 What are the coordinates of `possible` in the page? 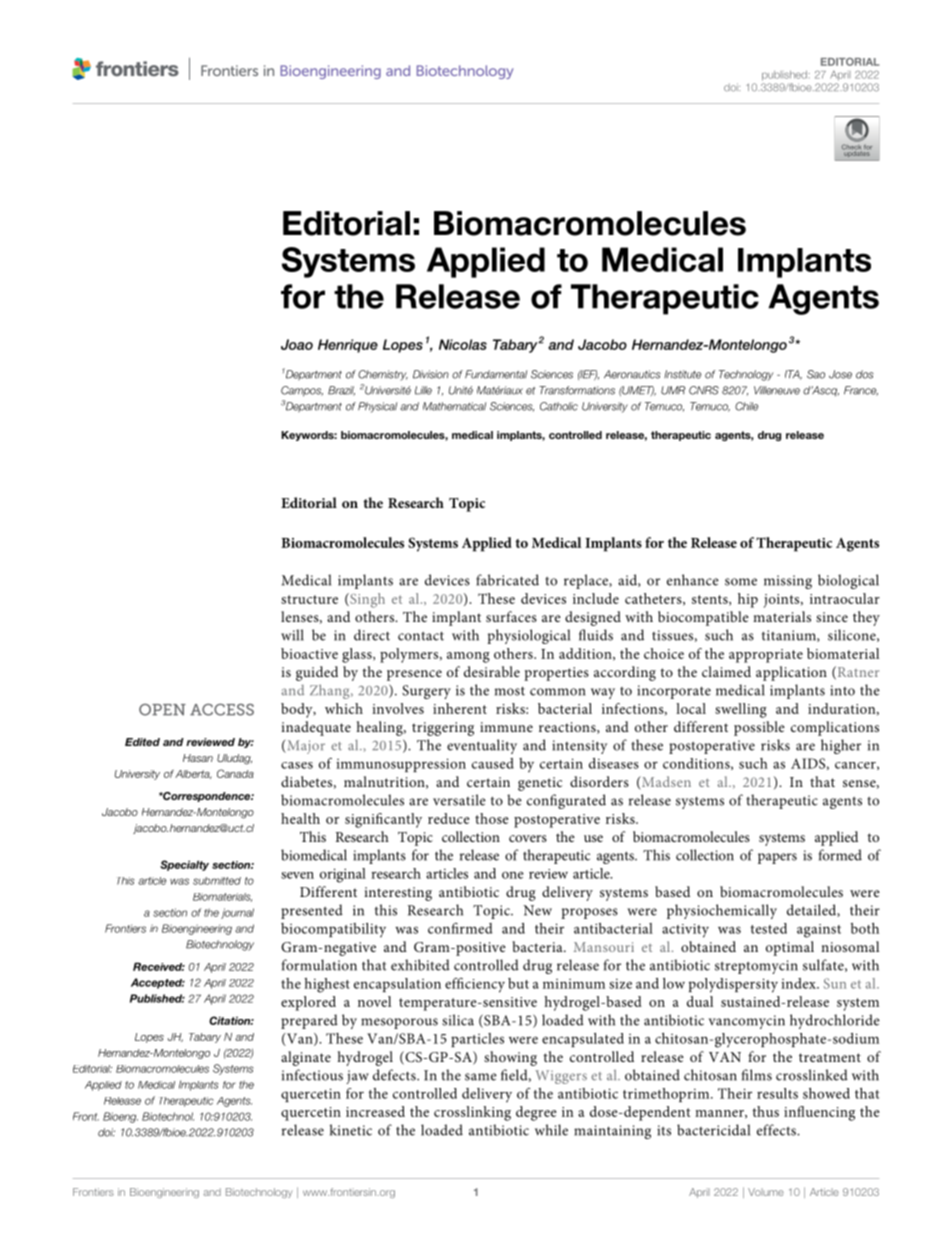 It's located at (759, 728).
